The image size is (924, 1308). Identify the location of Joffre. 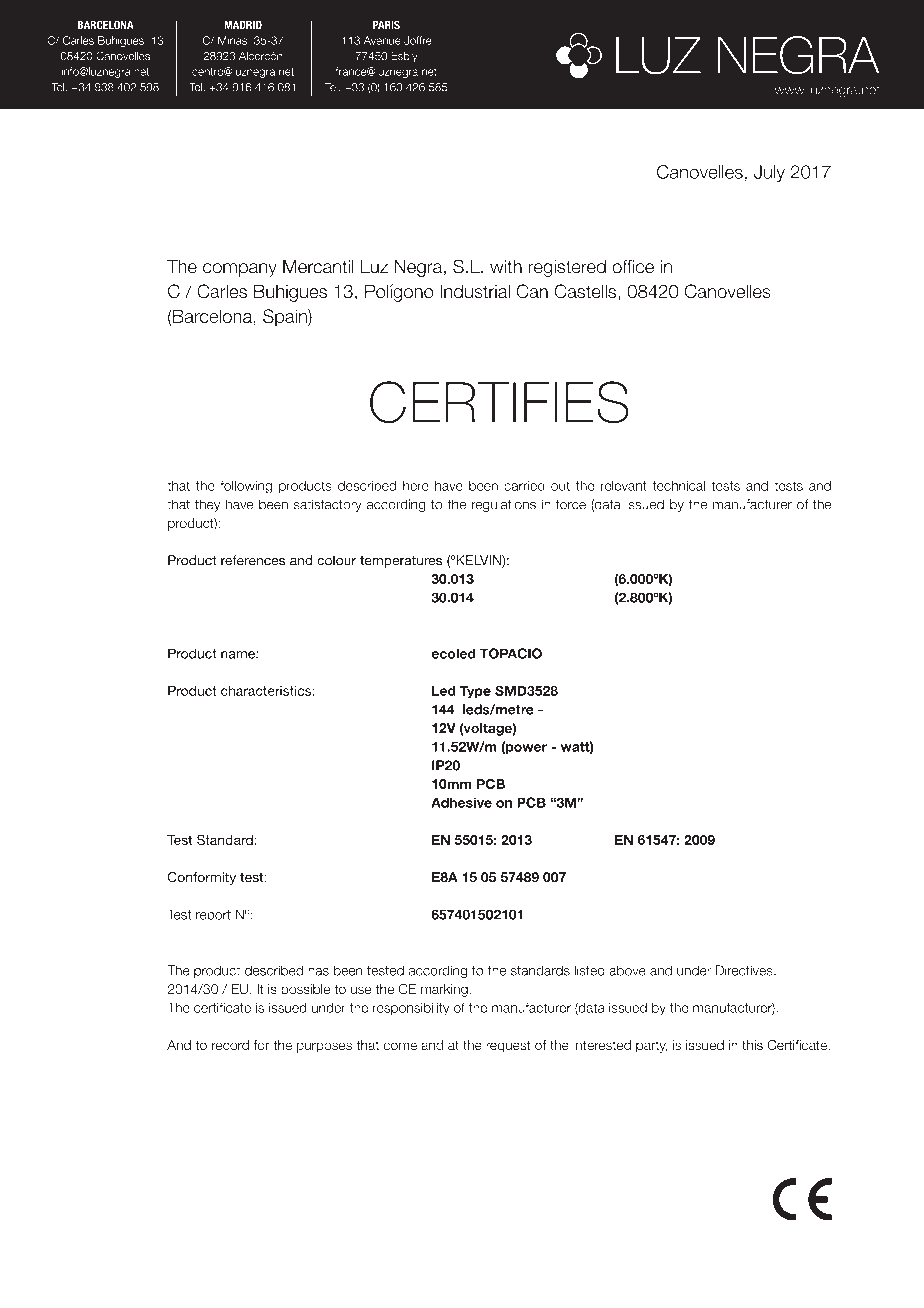
(418, 40).
